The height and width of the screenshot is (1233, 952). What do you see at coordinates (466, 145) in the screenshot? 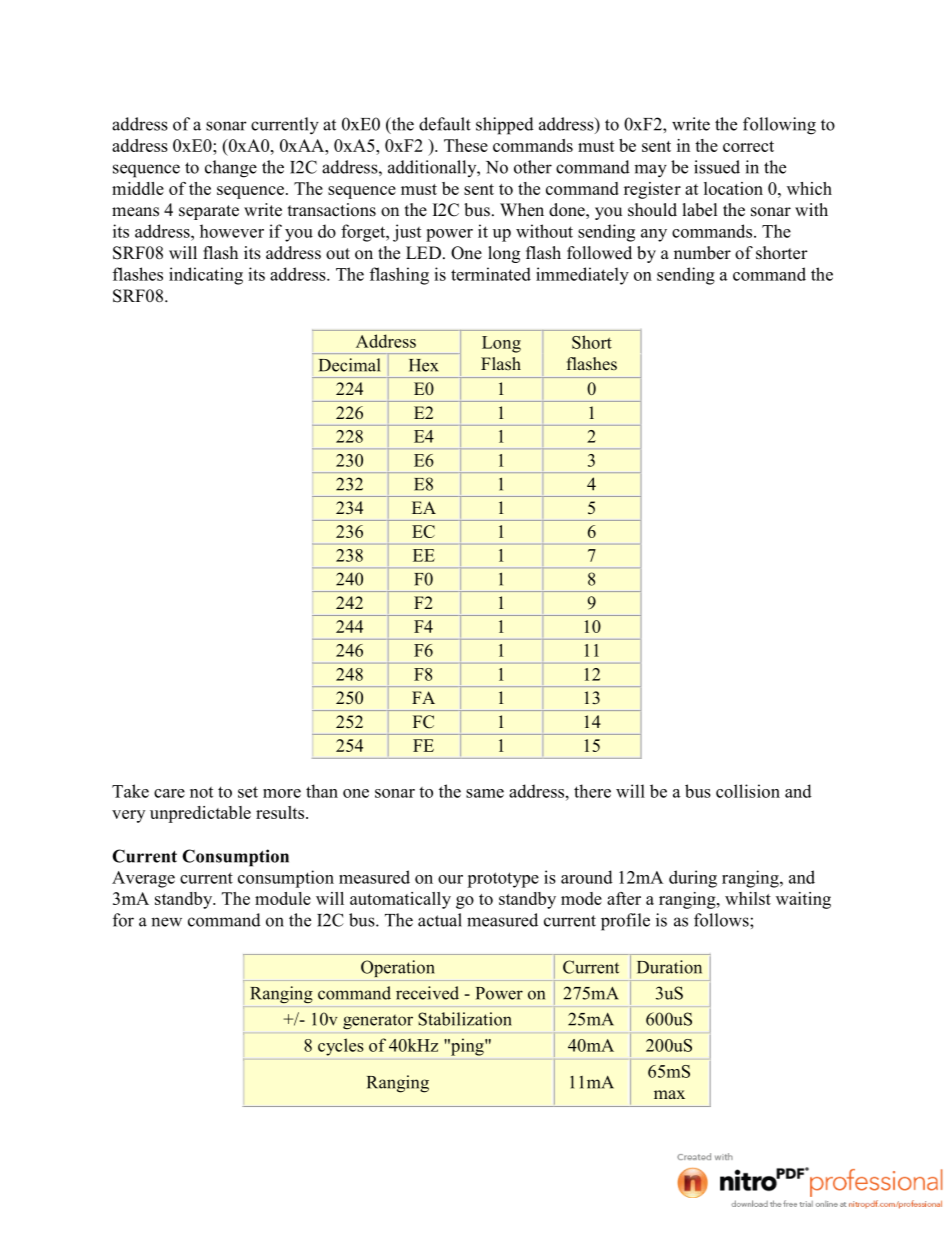
I see `These` at bounding box center [466, 145].
